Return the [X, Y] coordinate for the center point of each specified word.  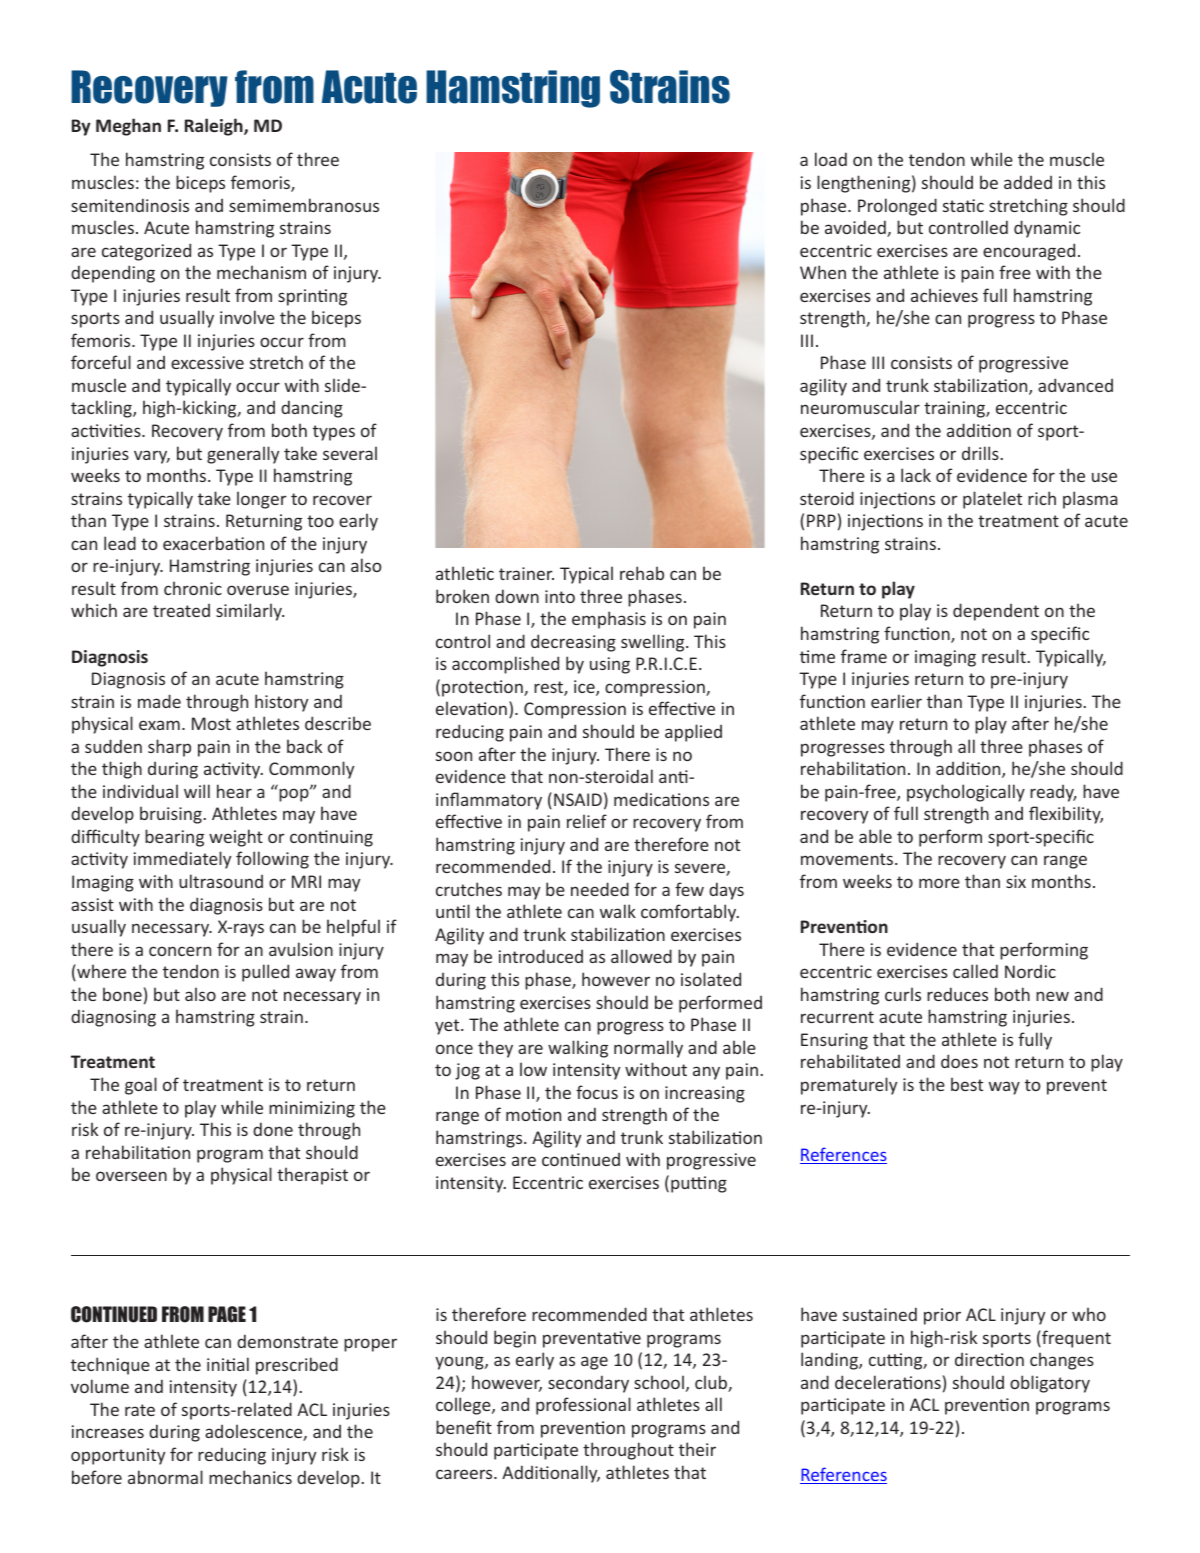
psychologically [966, 793]
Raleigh [215, 127]
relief [587, 821]
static [963, 205]
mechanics [250, 1477]
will [197, 791]
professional [583, 1406]
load [831, 159]
